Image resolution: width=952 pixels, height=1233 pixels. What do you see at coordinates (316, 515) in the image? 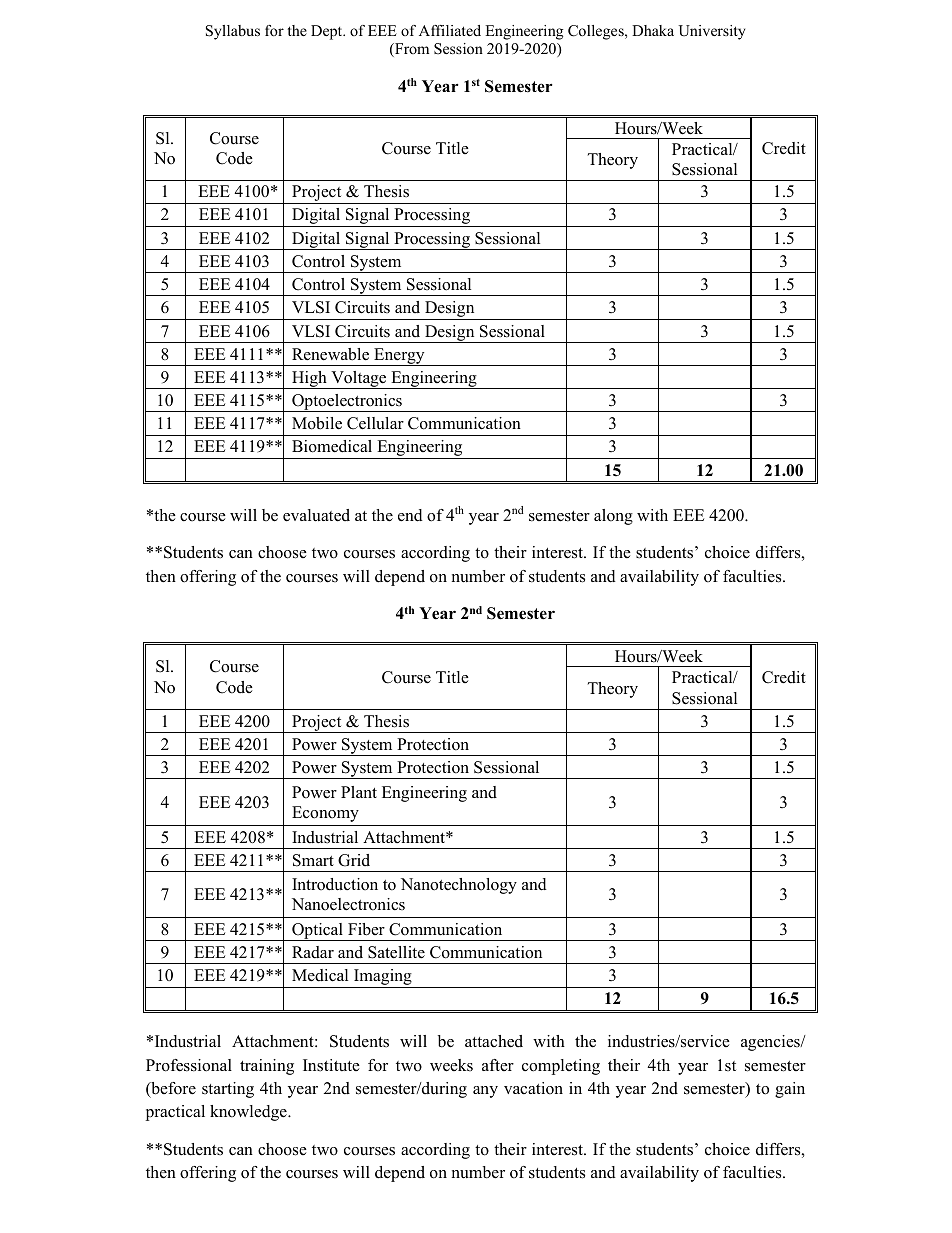
I see `evaluated` at bounding box center [316, 515].
